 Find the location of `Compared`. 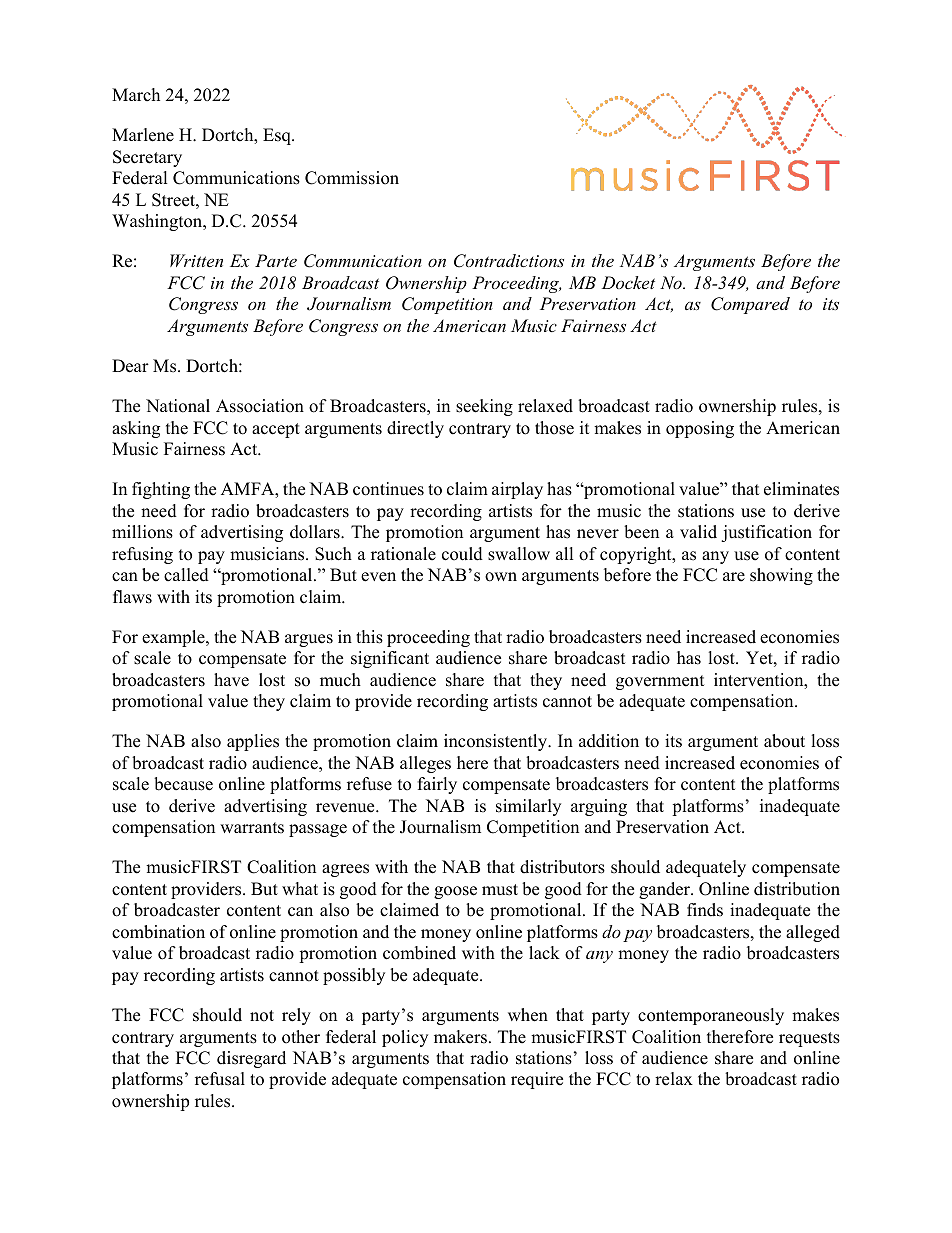

Compared is located at coordinates (750, 305).
